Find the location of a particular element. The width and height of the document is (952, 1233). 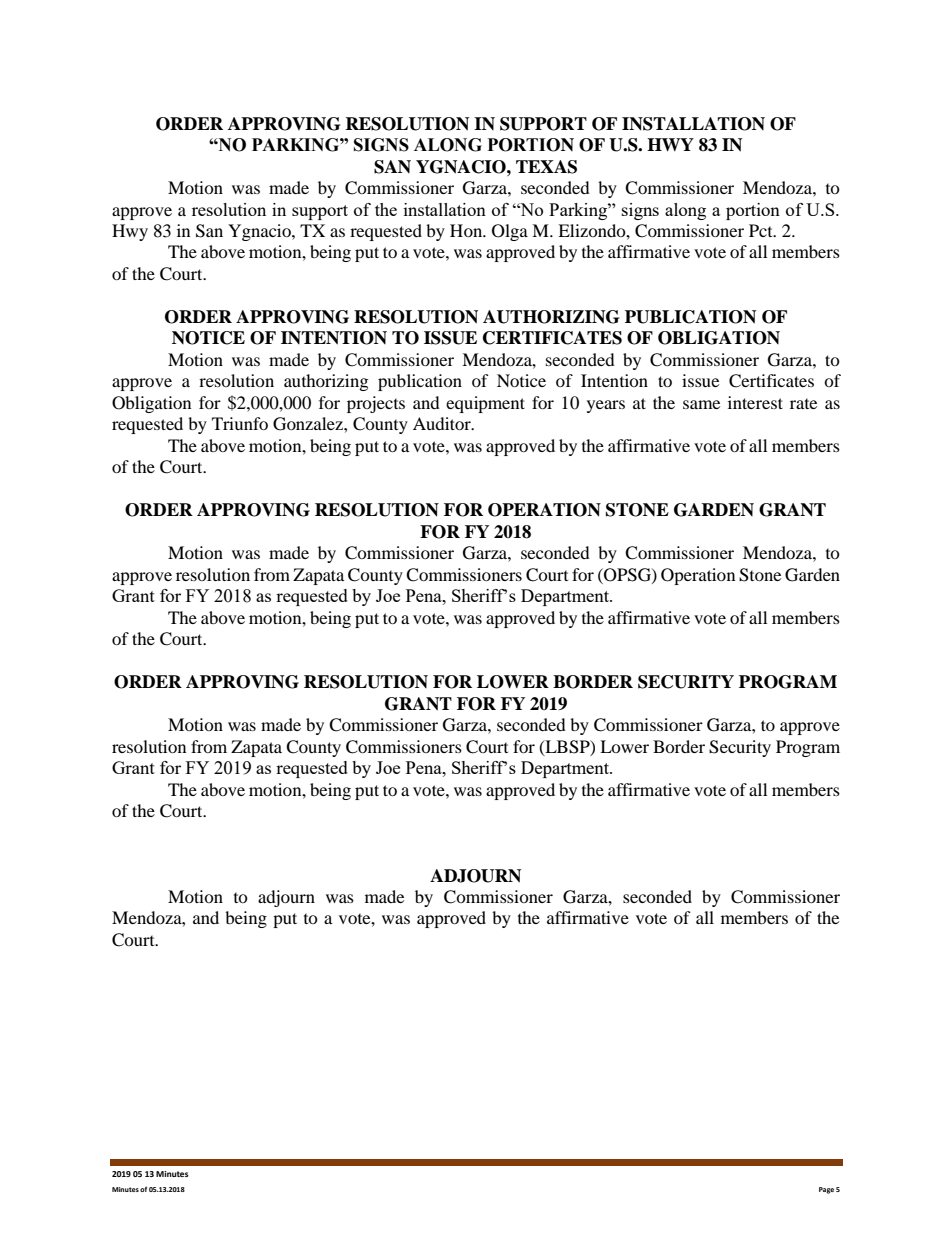

Page is located at coordinates (826, 1190).
